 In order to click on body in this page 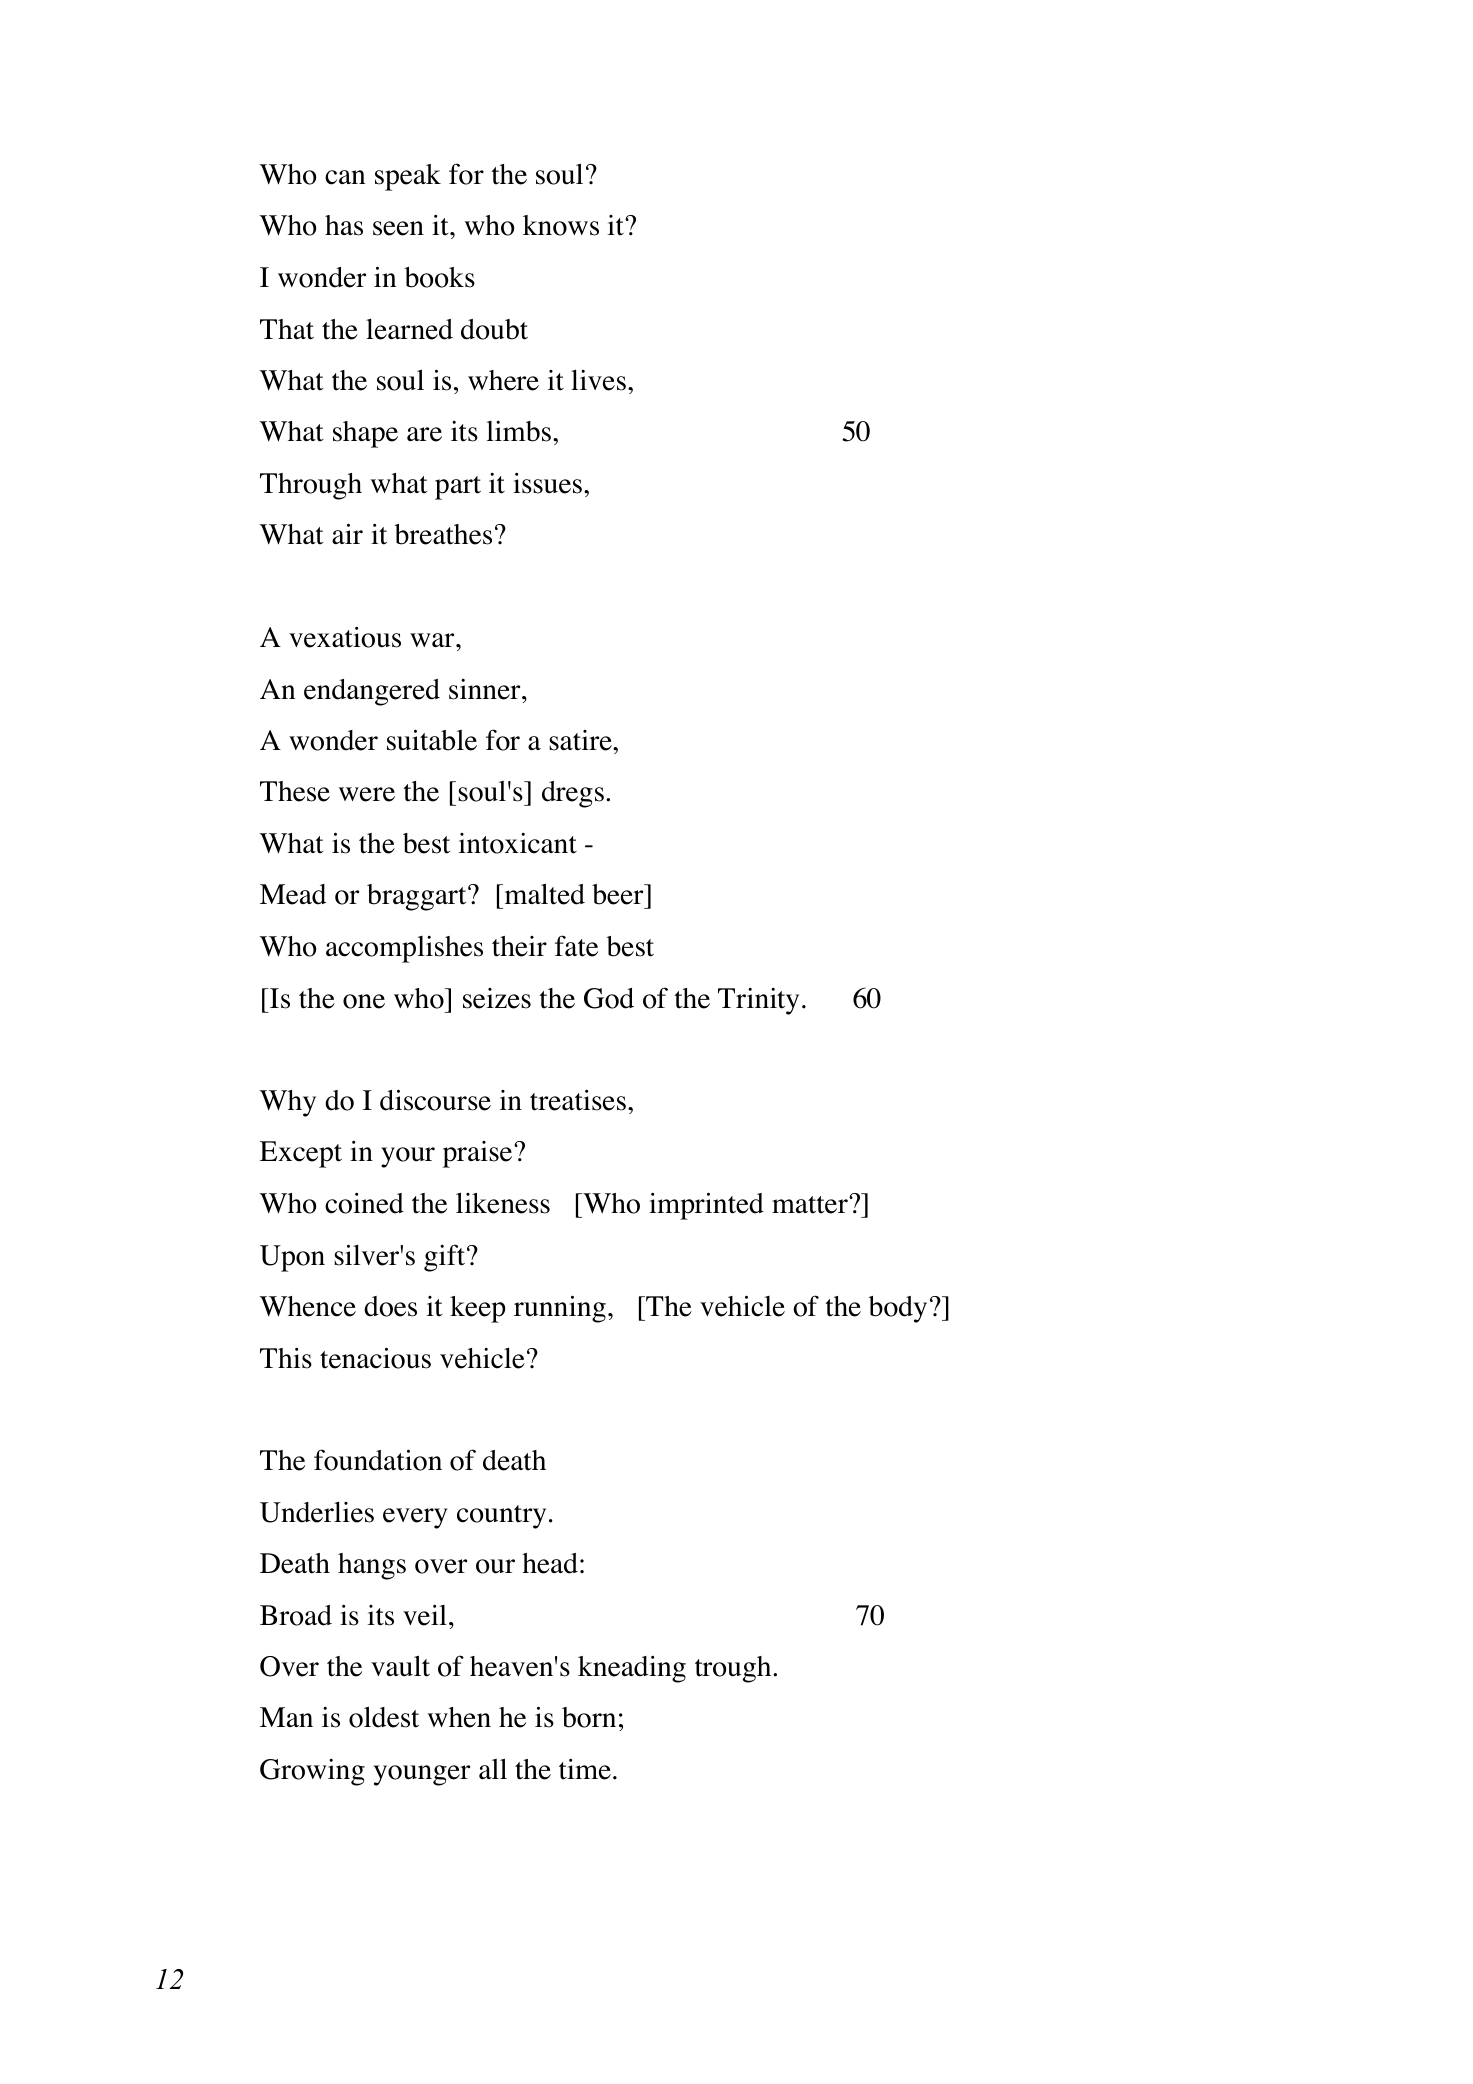, I will do `click(897, 1309)`.
